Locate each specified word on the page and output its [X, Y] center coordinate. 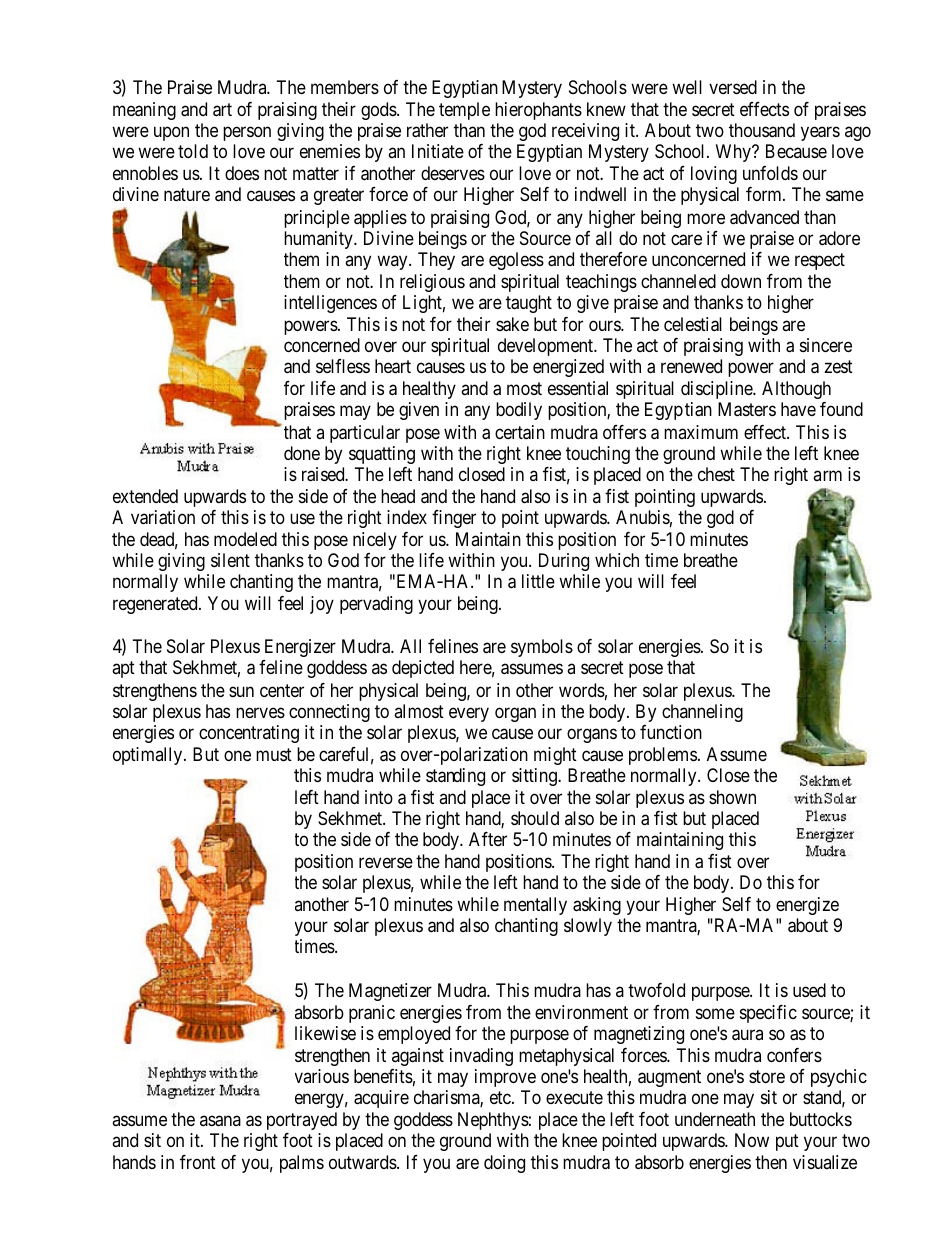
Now [752, 1140]
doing [504, 1164]
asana [220, 1121]
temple [464, 111]
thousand [762, 130]
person [247, 134]
